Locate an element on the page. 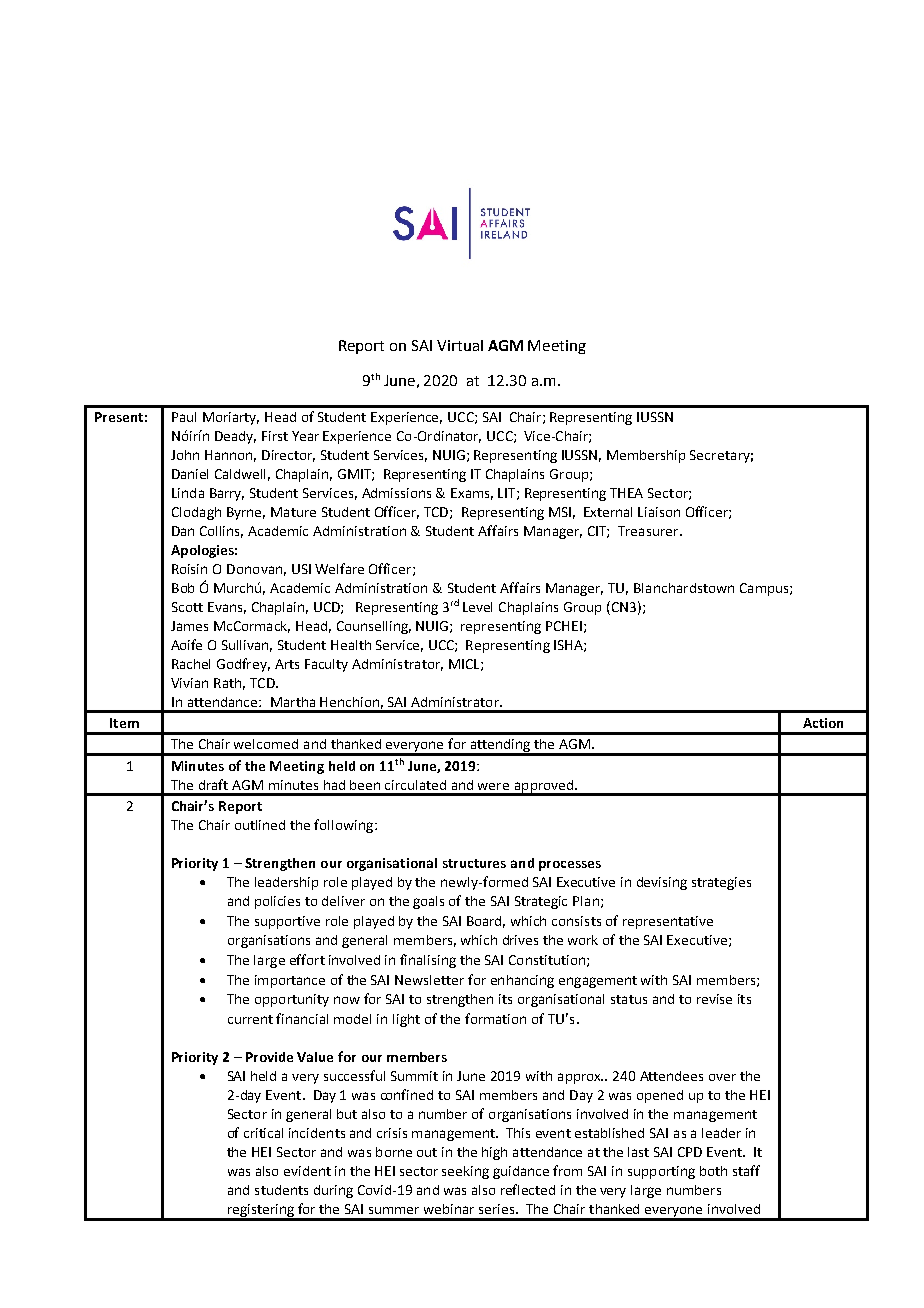 Image resolution: width=924 pixels, height=1308 pixels. Treasurer is located at coordinates (649, 531).
